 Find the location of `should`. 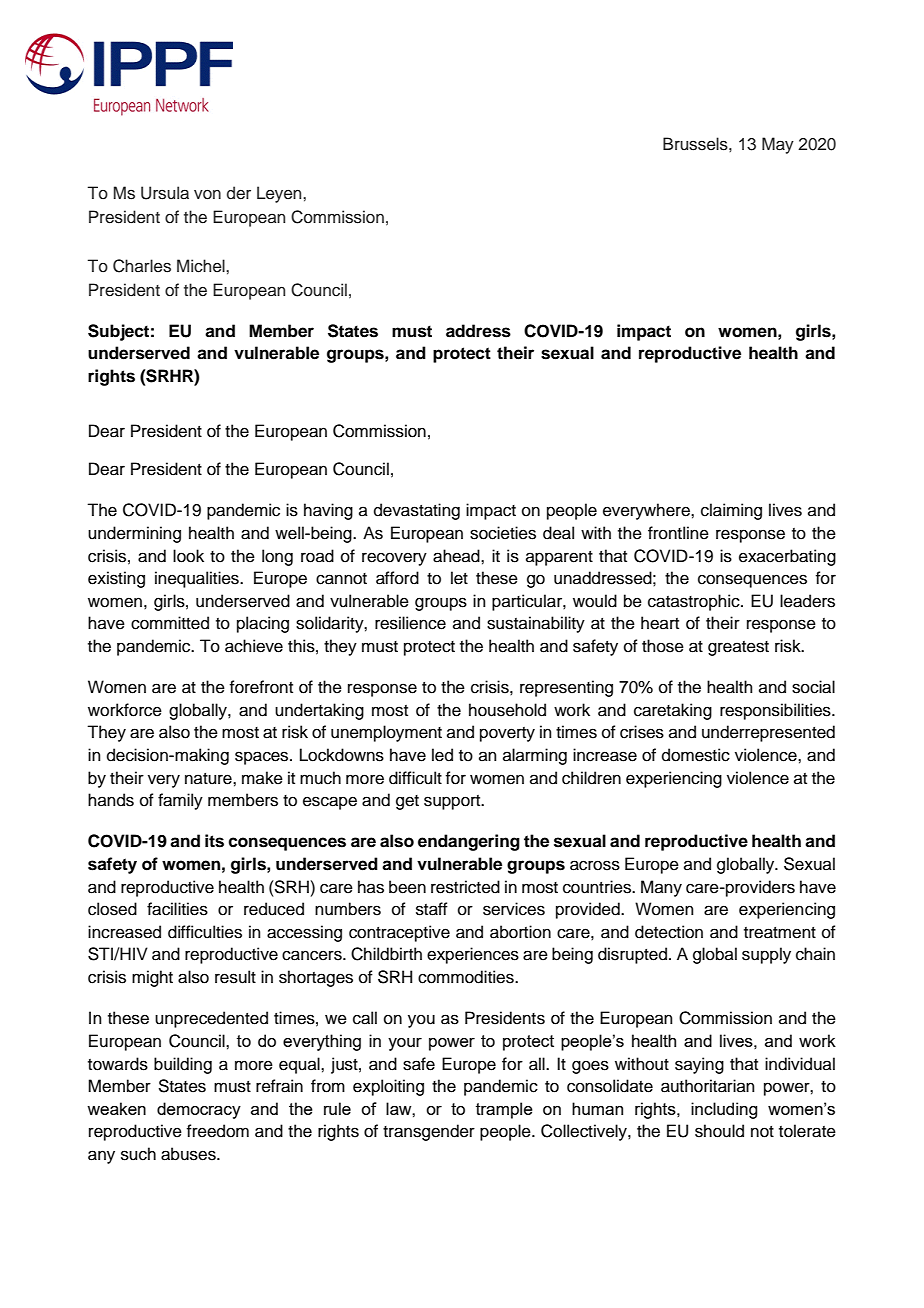

should is located at coordinates (719, 1131).
